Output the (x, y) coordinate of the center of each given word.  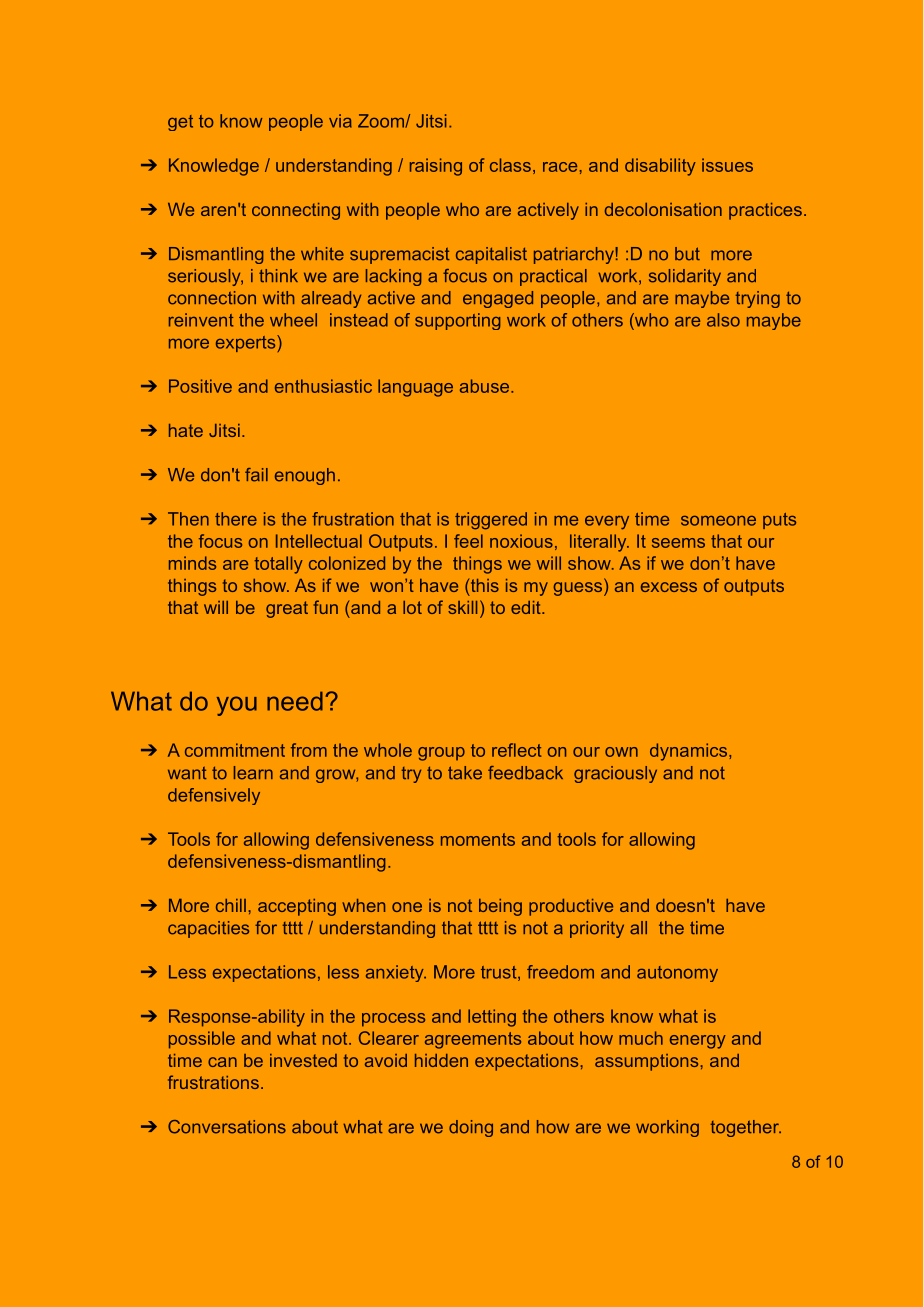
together (745, 1128)
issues (727, 165)
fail (256, 475)
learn (253, 773)
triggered (491, 521)
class (510, 165)
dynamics (688, 752)
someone (718, 521)
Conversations (227, 1127)
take (465, 773)
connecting (296, 211)
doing (471, 1128)
